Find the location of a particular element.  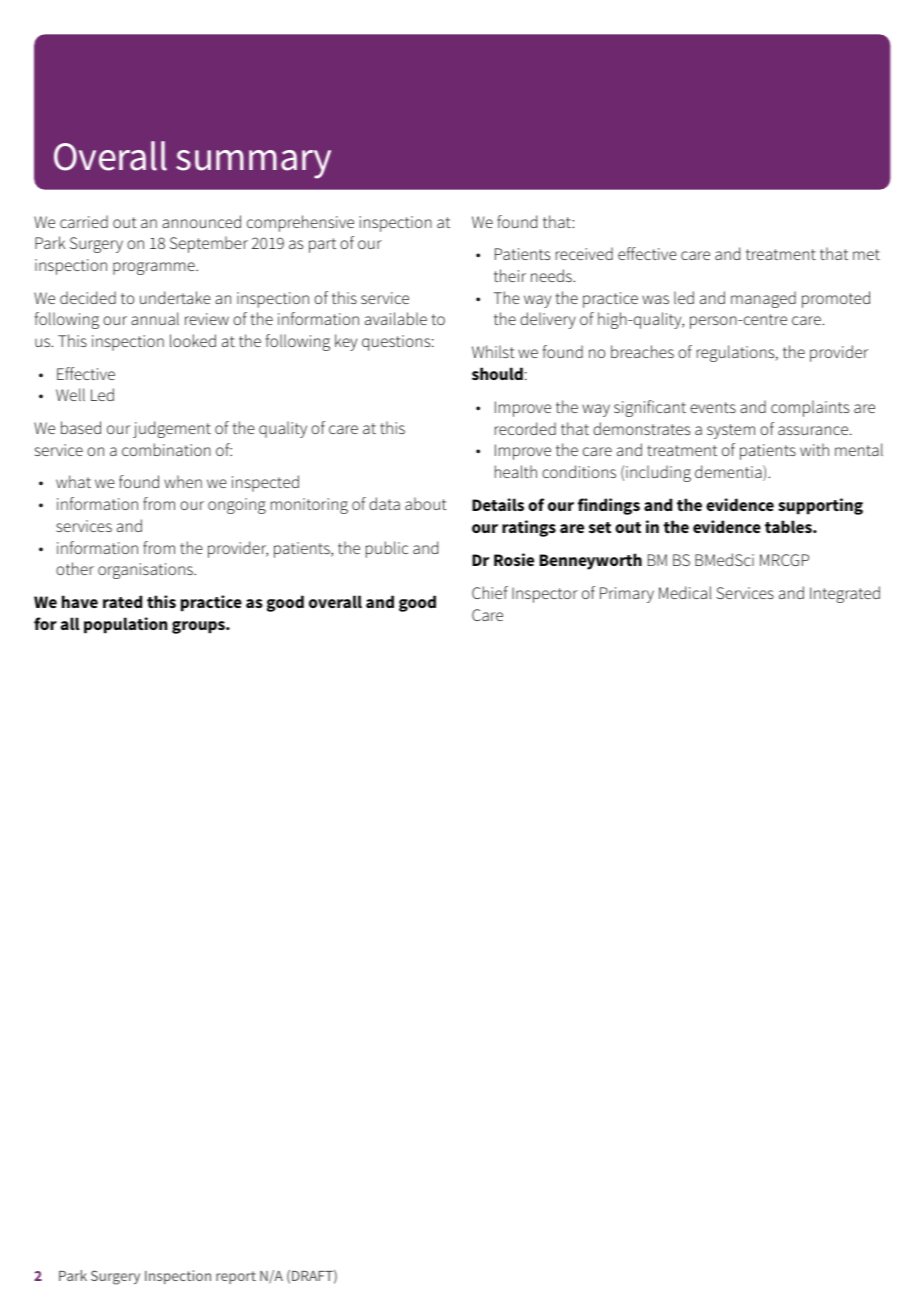

Medical is located at coordinates (685, 592).
